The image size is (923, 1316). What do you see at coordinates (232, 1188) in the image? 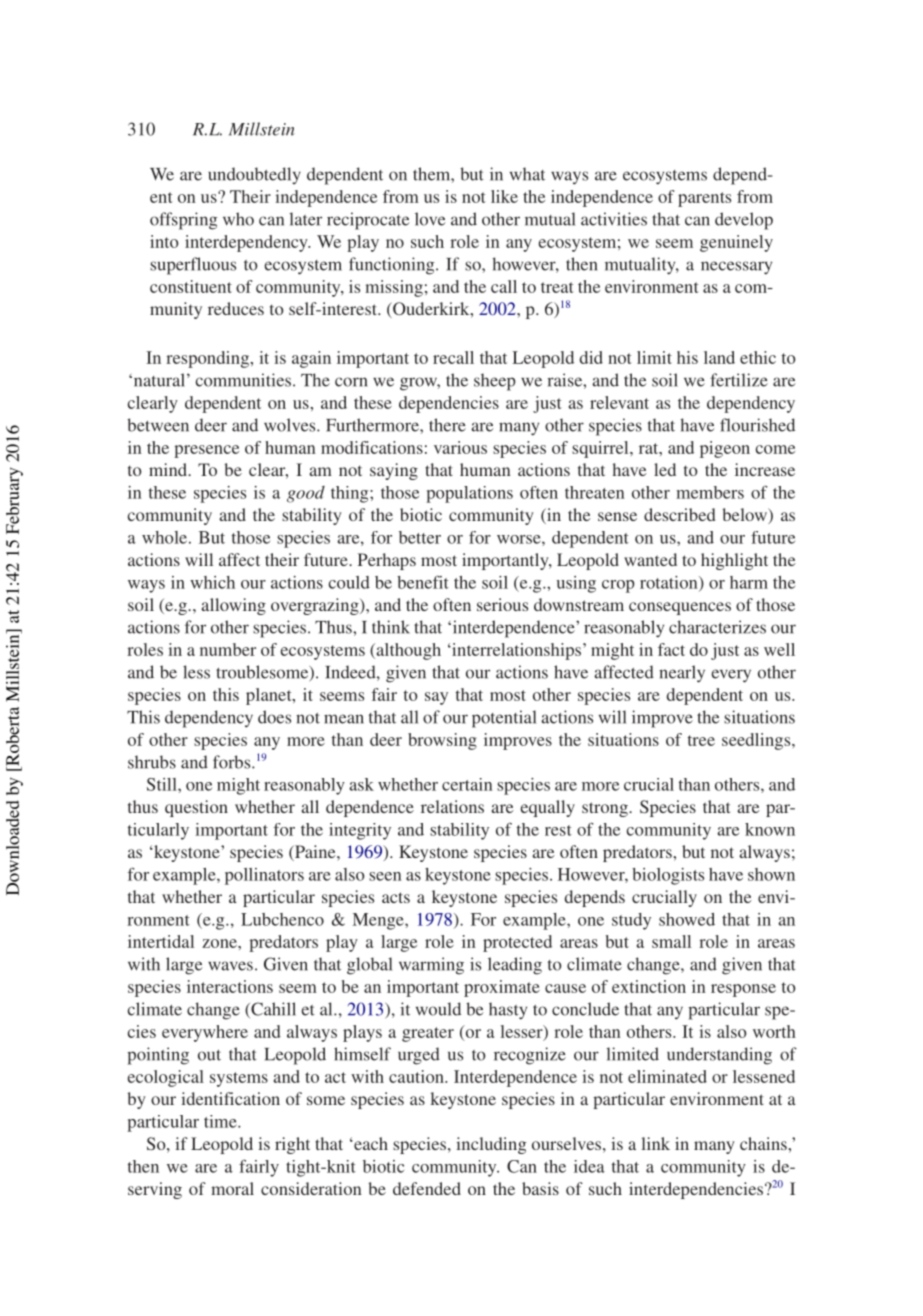
I see `moral` at bounding box center [232, 1188].
